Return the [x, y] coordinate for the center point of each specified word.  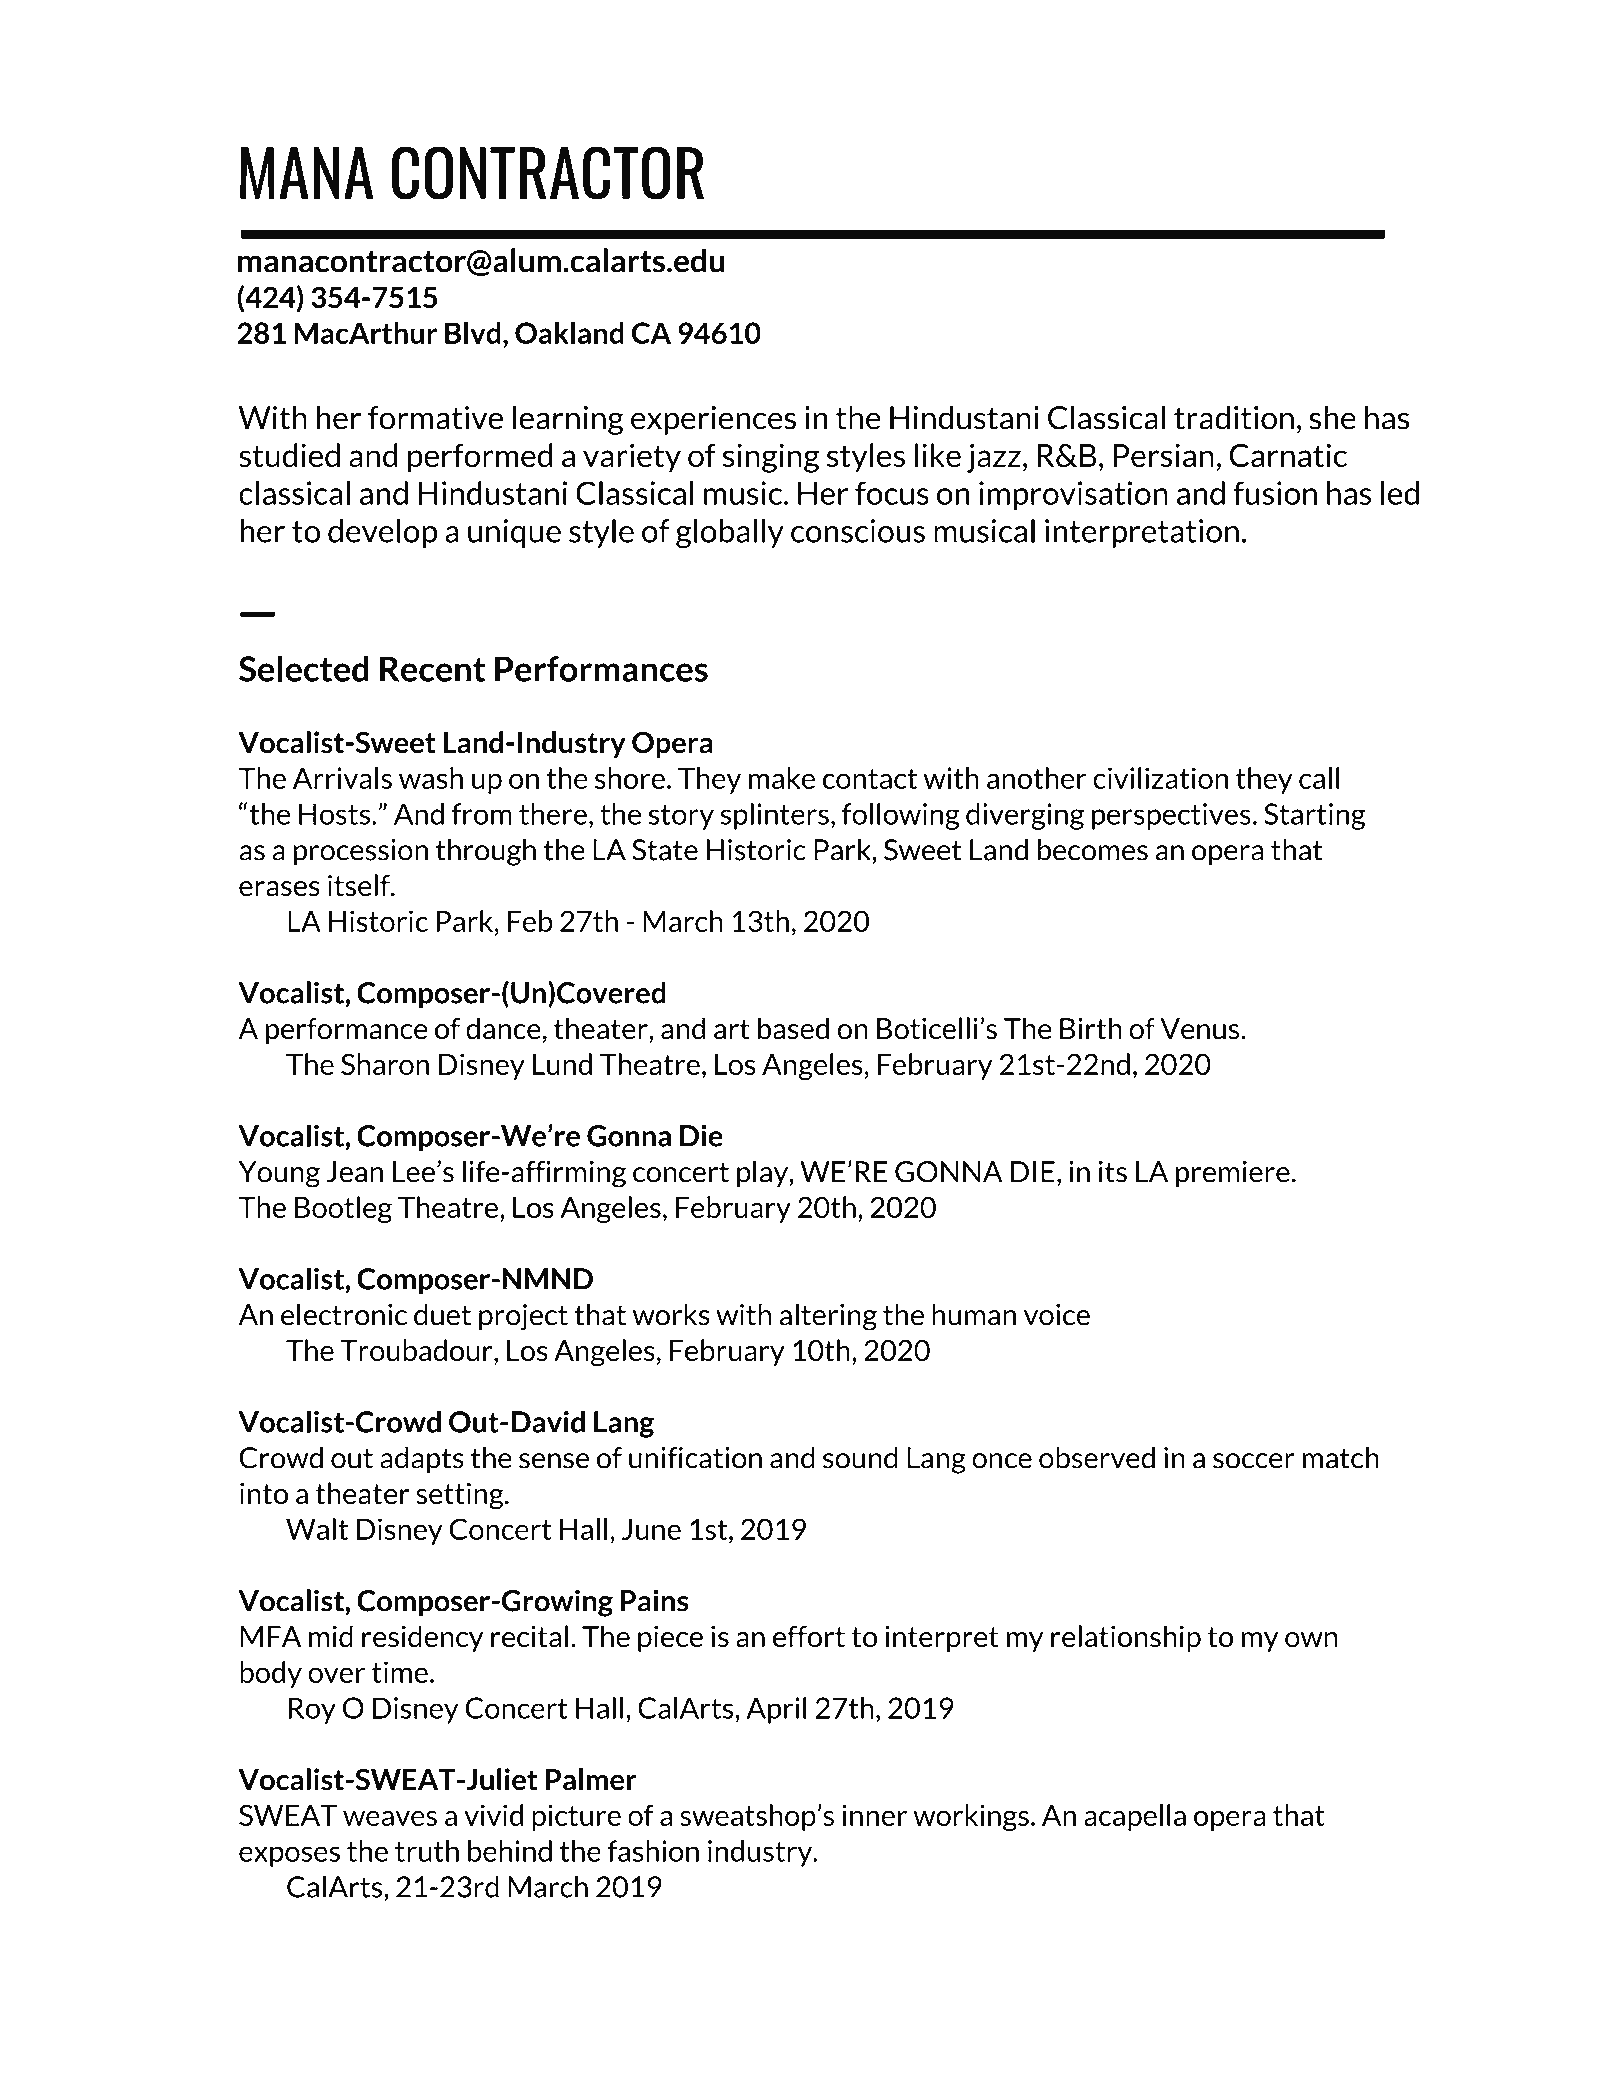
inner [874, 1815]
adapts [422, 1460]
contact [869, 779]
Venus [1201, 1029]
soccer [1254, 1461]
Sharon [385, 1064]
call [1319, 778]
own [1311, 1640]
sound [860, 1457]
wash [431, 778]
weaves [390, 1818]
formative [435, 418]
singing [771, 458]
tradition [1234, 417]
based [793, 1028]
